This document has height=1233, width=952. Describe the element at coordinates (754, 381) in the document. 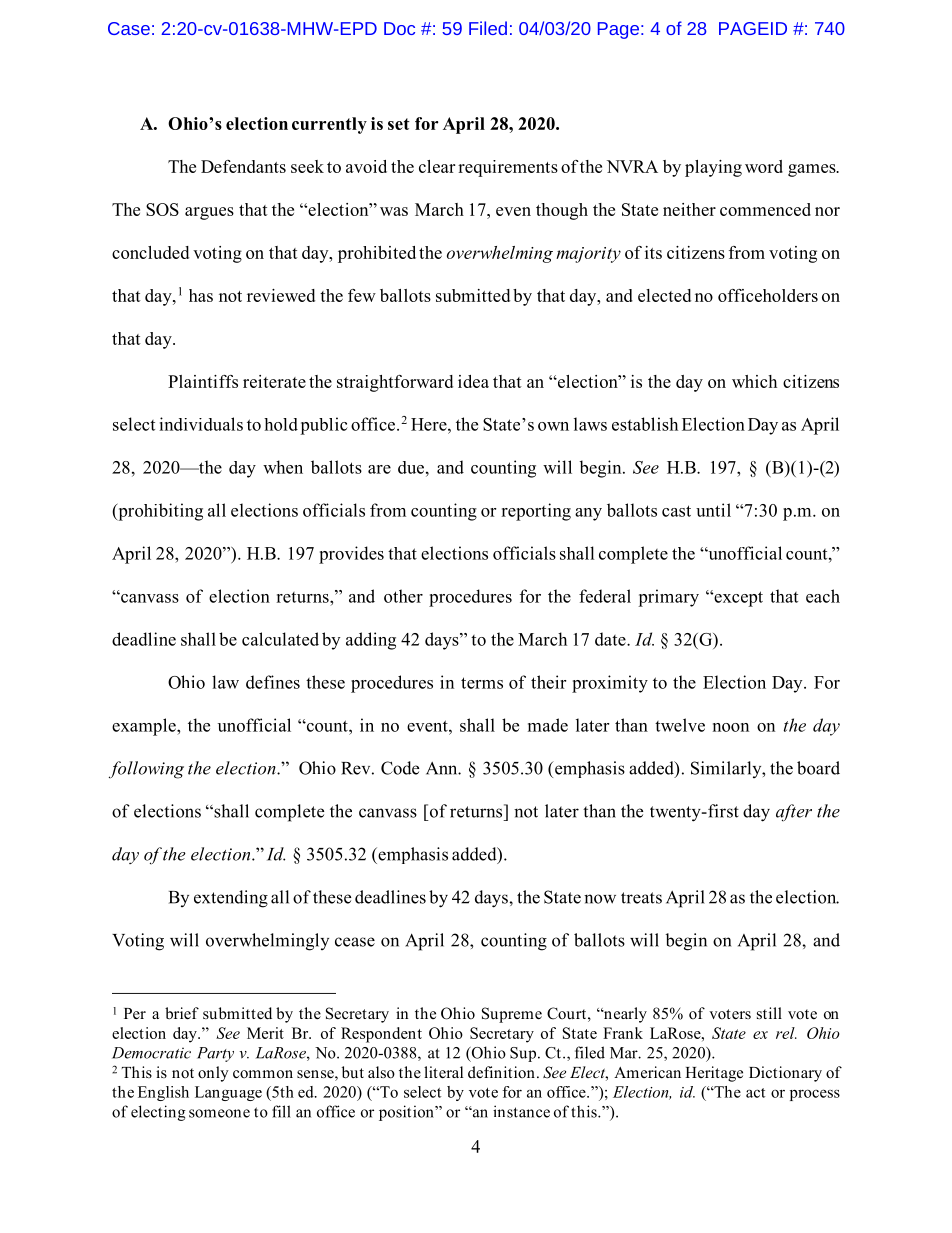

I see `which` at that location.
